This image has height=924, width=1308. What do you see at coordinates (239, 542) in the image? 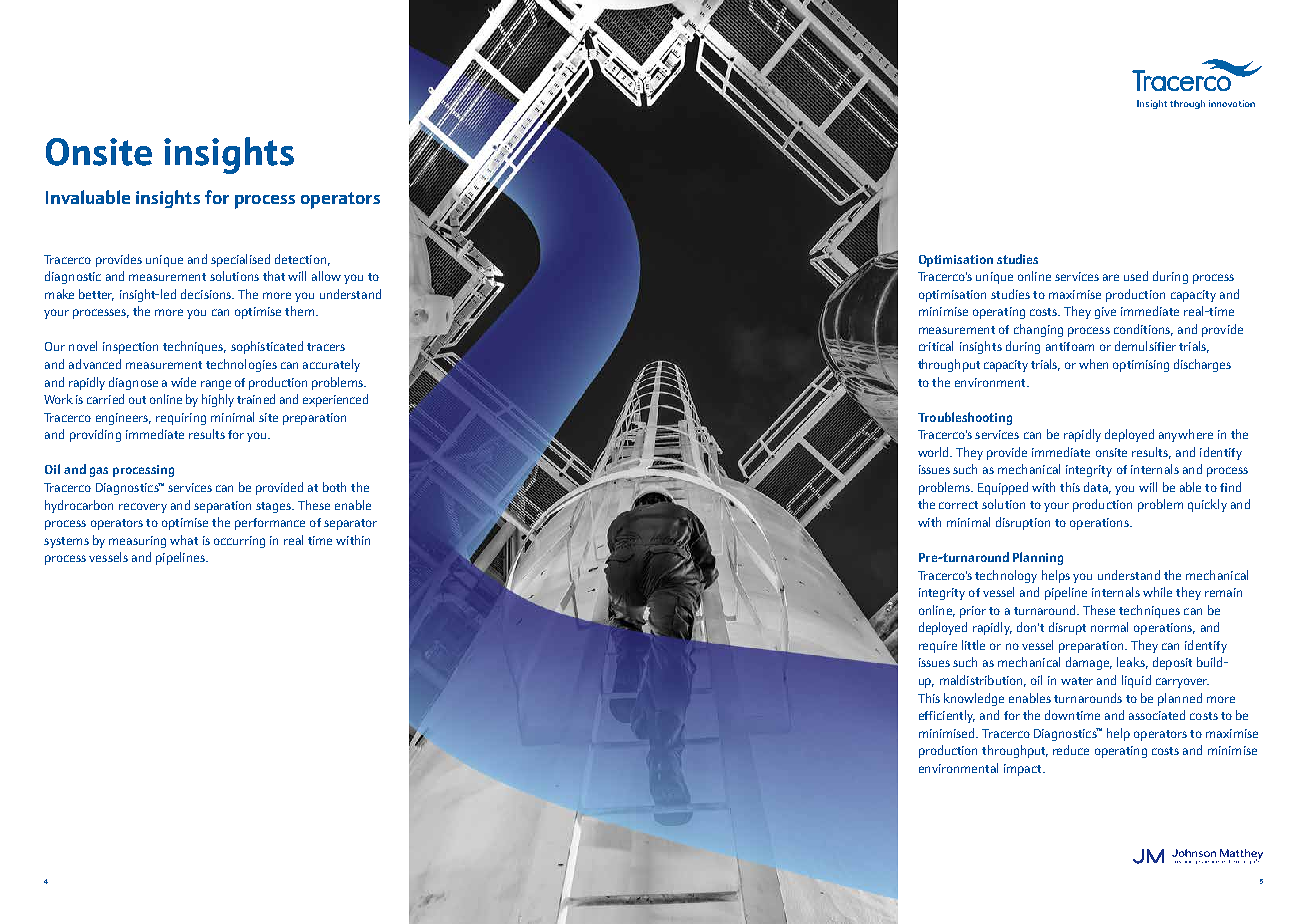
I see `occurring` at bounding box center [239, 542].
